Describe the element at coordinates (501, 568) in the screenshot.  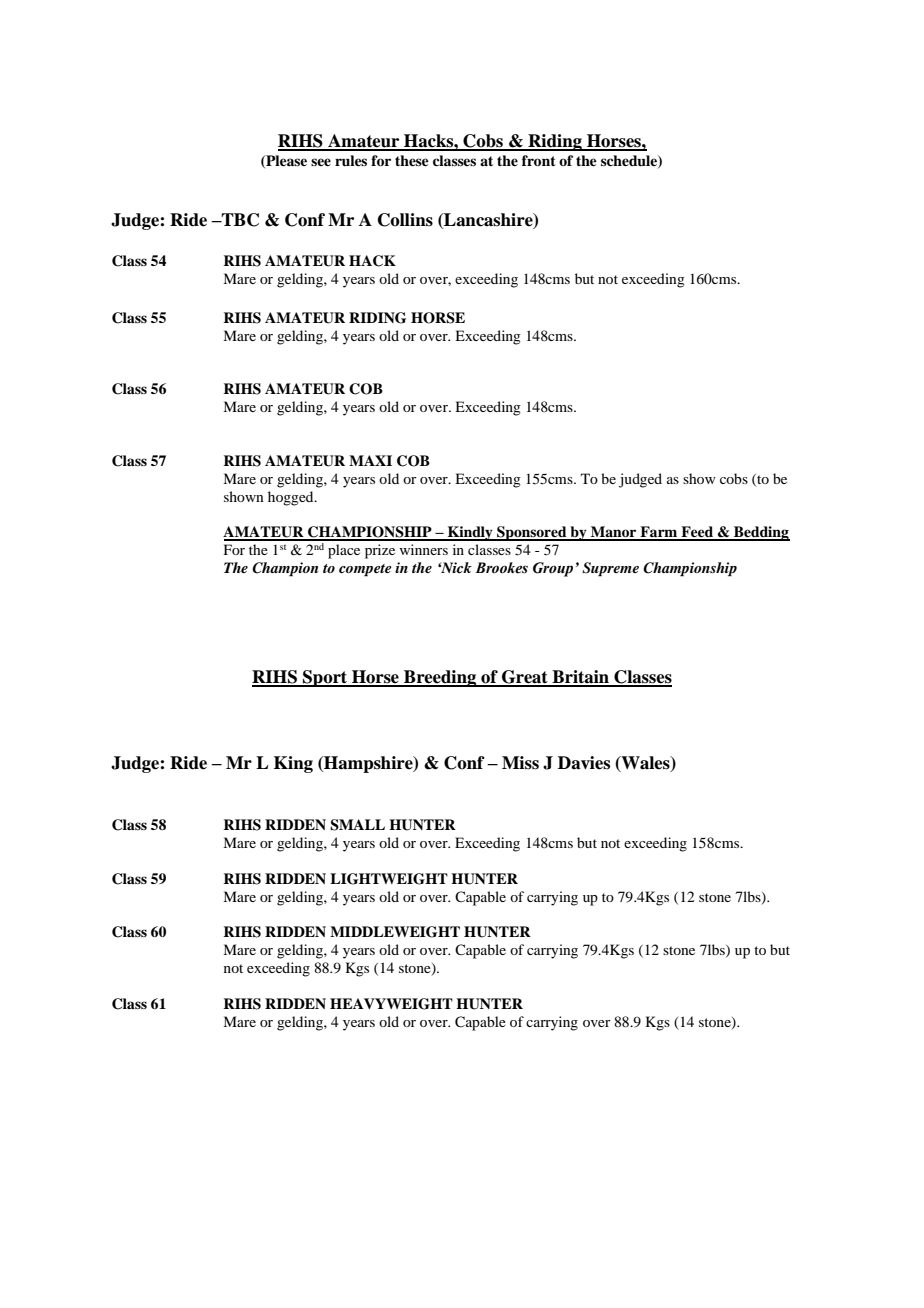
I see `Brookes` at that location.
